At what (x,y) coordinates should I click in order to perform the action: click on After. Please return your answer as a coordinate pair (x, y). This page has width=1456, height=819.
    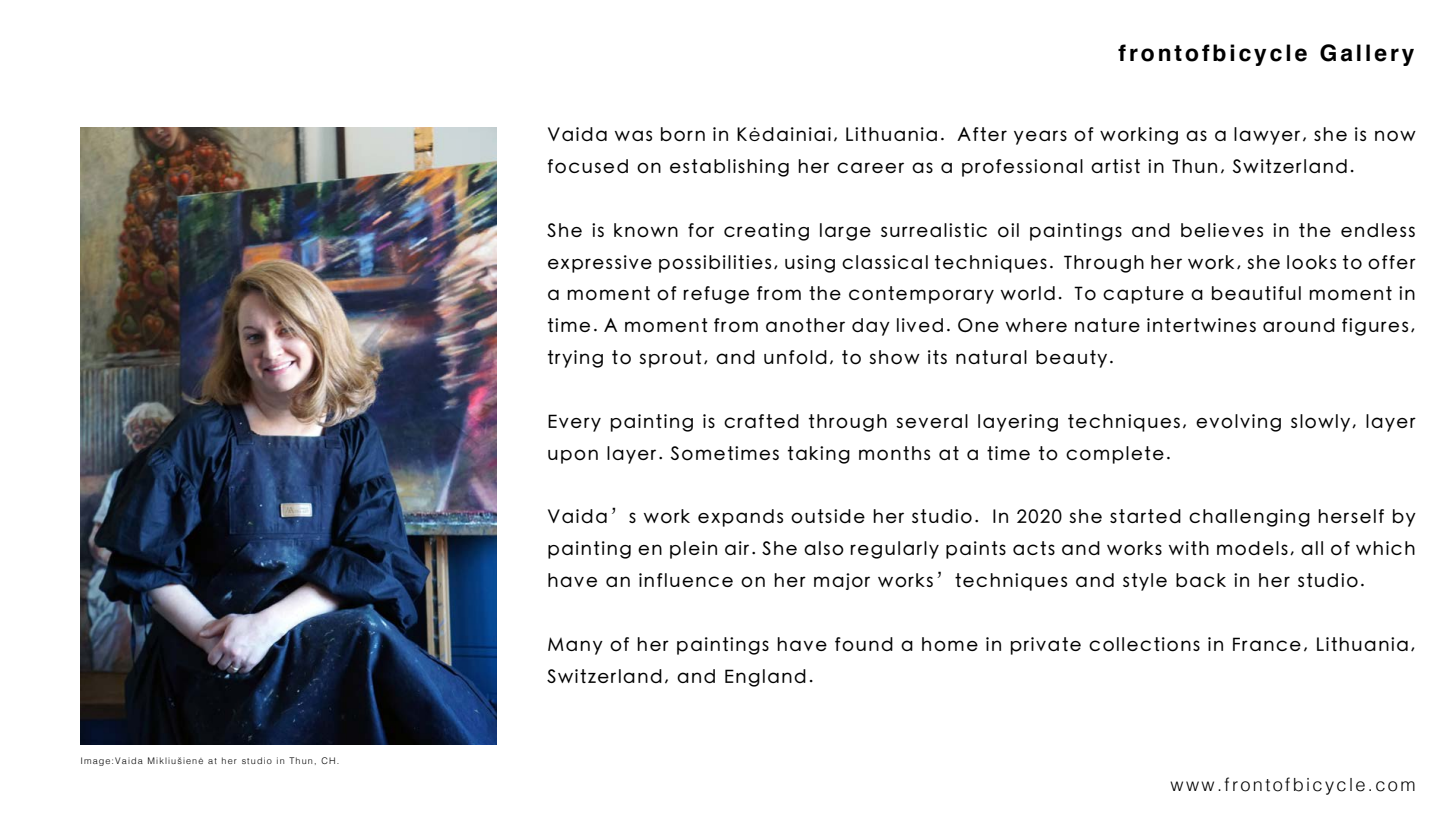
    Looking at the image, I should click on (982, 134).
